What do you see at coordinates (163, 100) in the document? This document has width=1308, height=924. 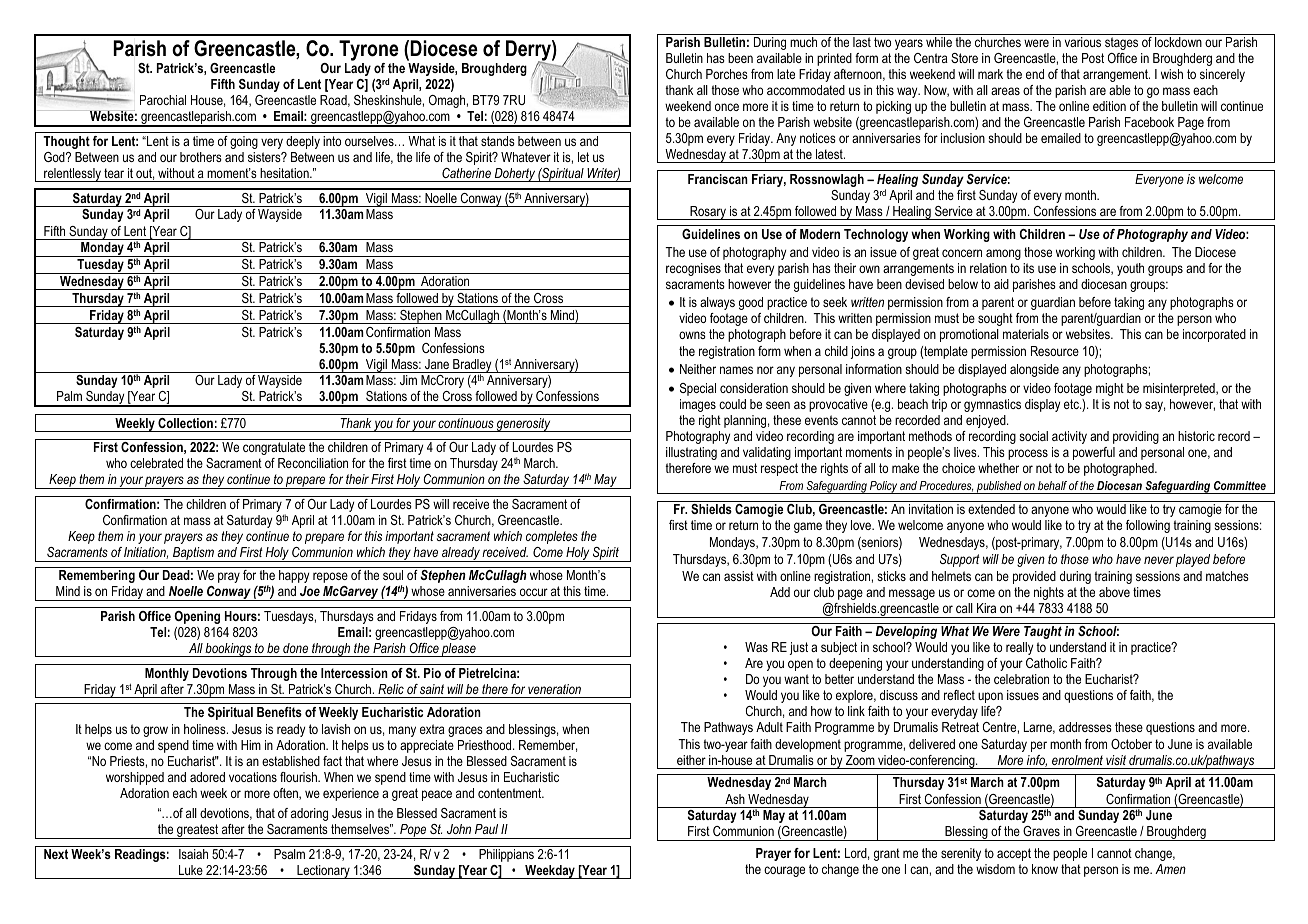 I see `Parochial` at bounding box center [163, 100].
